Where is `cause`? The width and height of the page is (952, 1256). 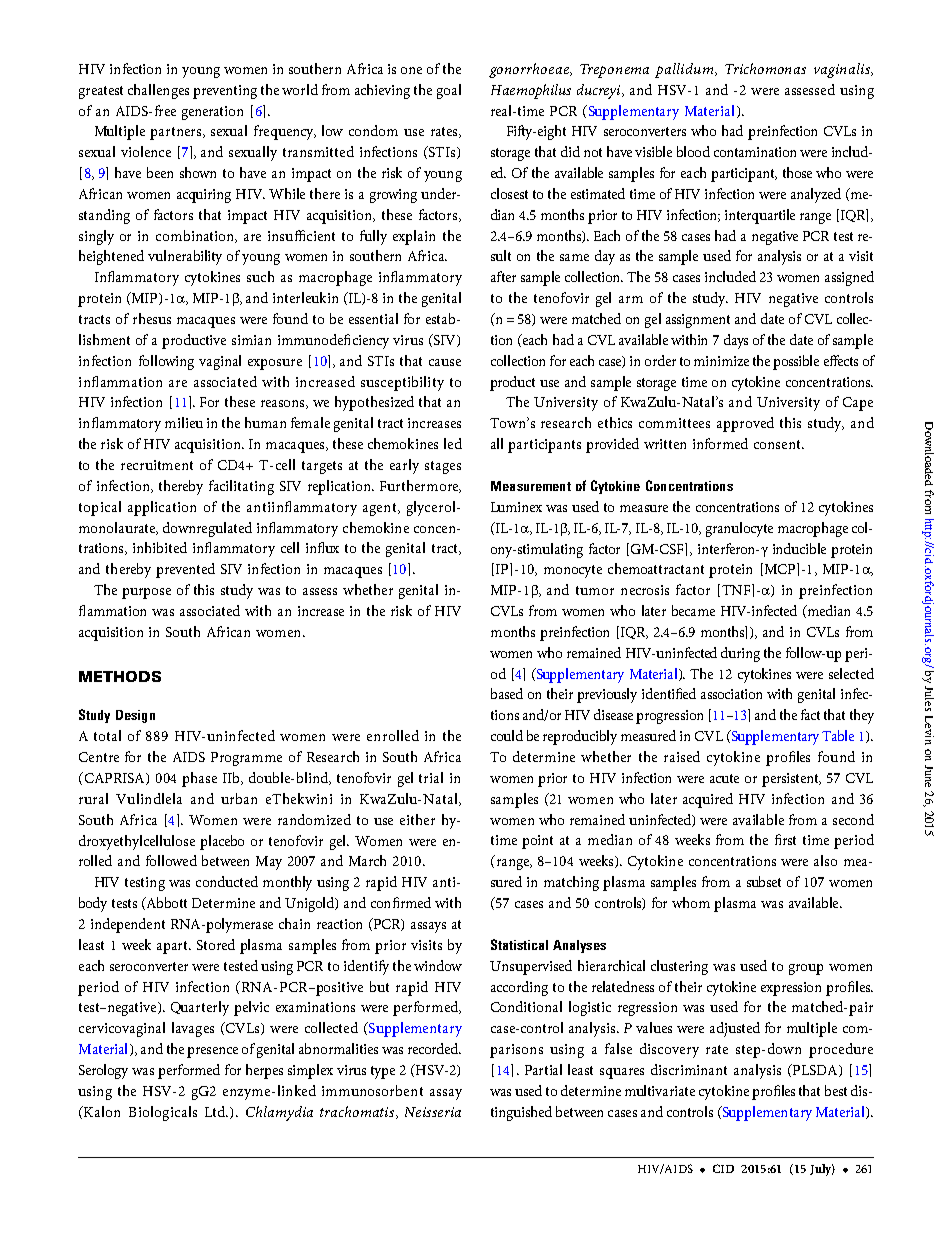 cause is located at coordinates (445, 362).
